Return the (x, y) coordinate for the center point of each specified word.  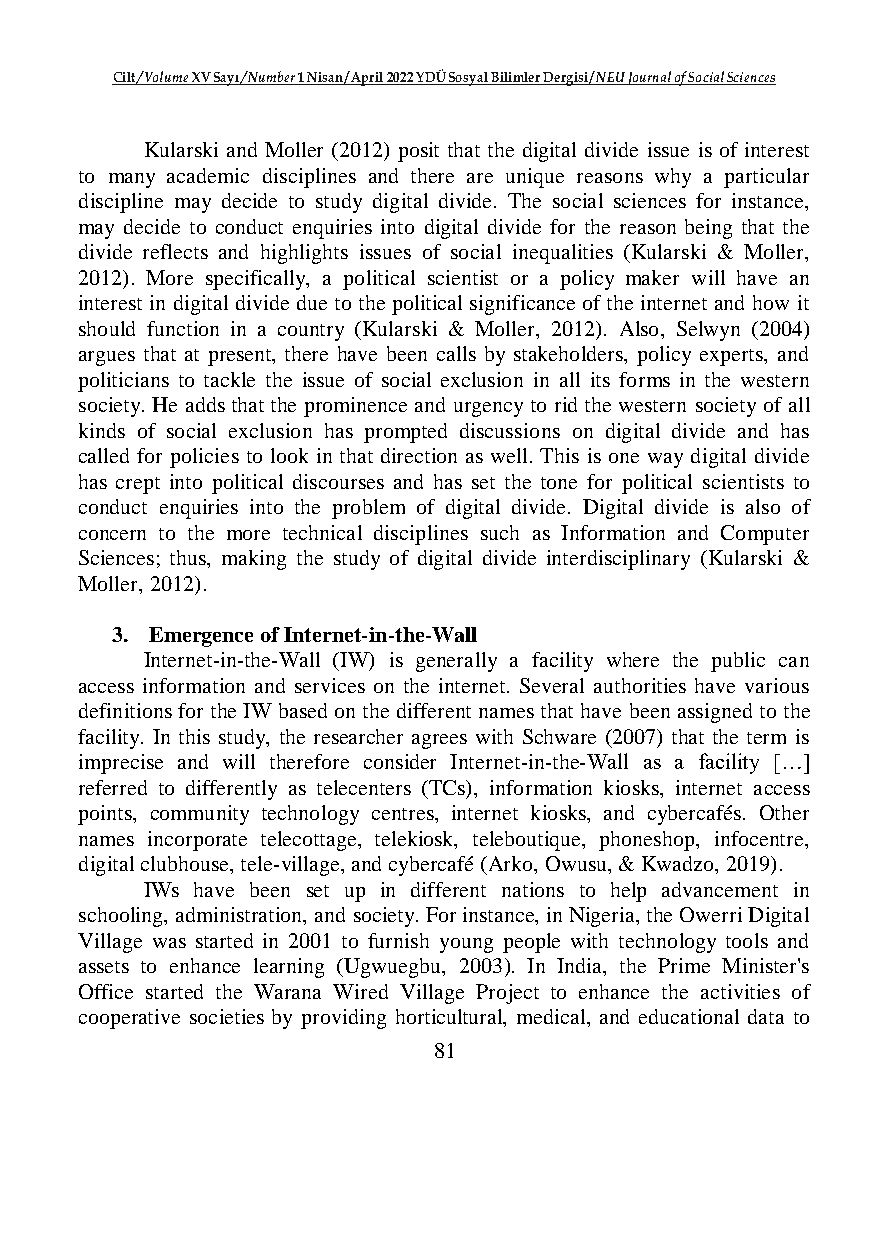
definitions (125, 710)
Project (507, 994)
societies (227, 1016)
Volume (167, 78)
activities (740, 991)
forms (644, 379)
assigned (715, 713)
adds (205, 404)
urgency (488, 409)
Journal (649, 78)
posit (418, 152)
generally (456, 662)
